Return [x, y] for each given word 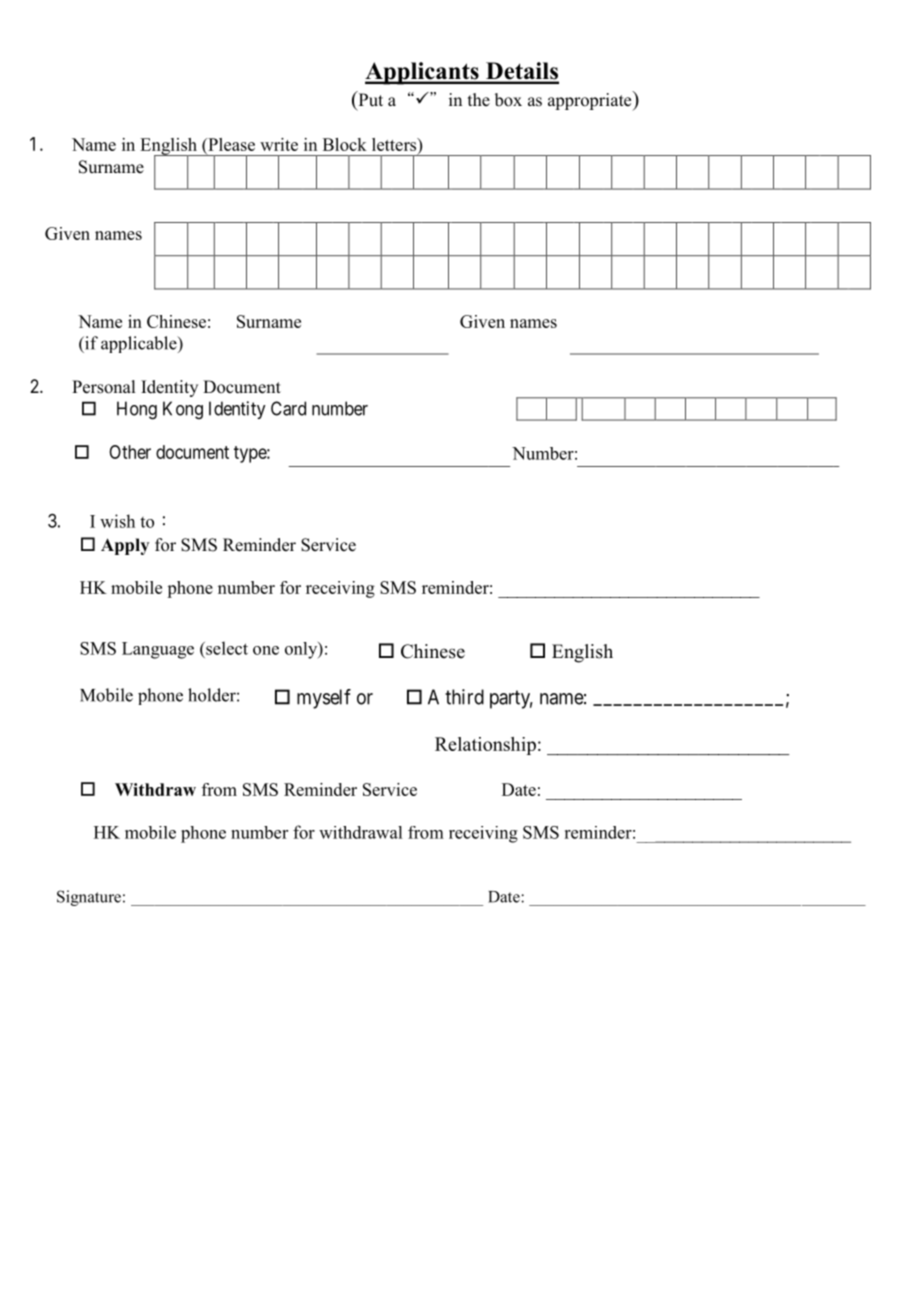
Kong [183, 410]
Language [158, 650]
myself [324, 699]
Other [130, 452]
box [508, 100]
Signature [89, 898]
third [464, 697]
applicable [140, 344]
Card [288, 408]
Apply [125, 546]
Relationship [485, 746]
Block [345, 144]
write [279, 144]
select [226, 648]
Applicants [423, 73]
